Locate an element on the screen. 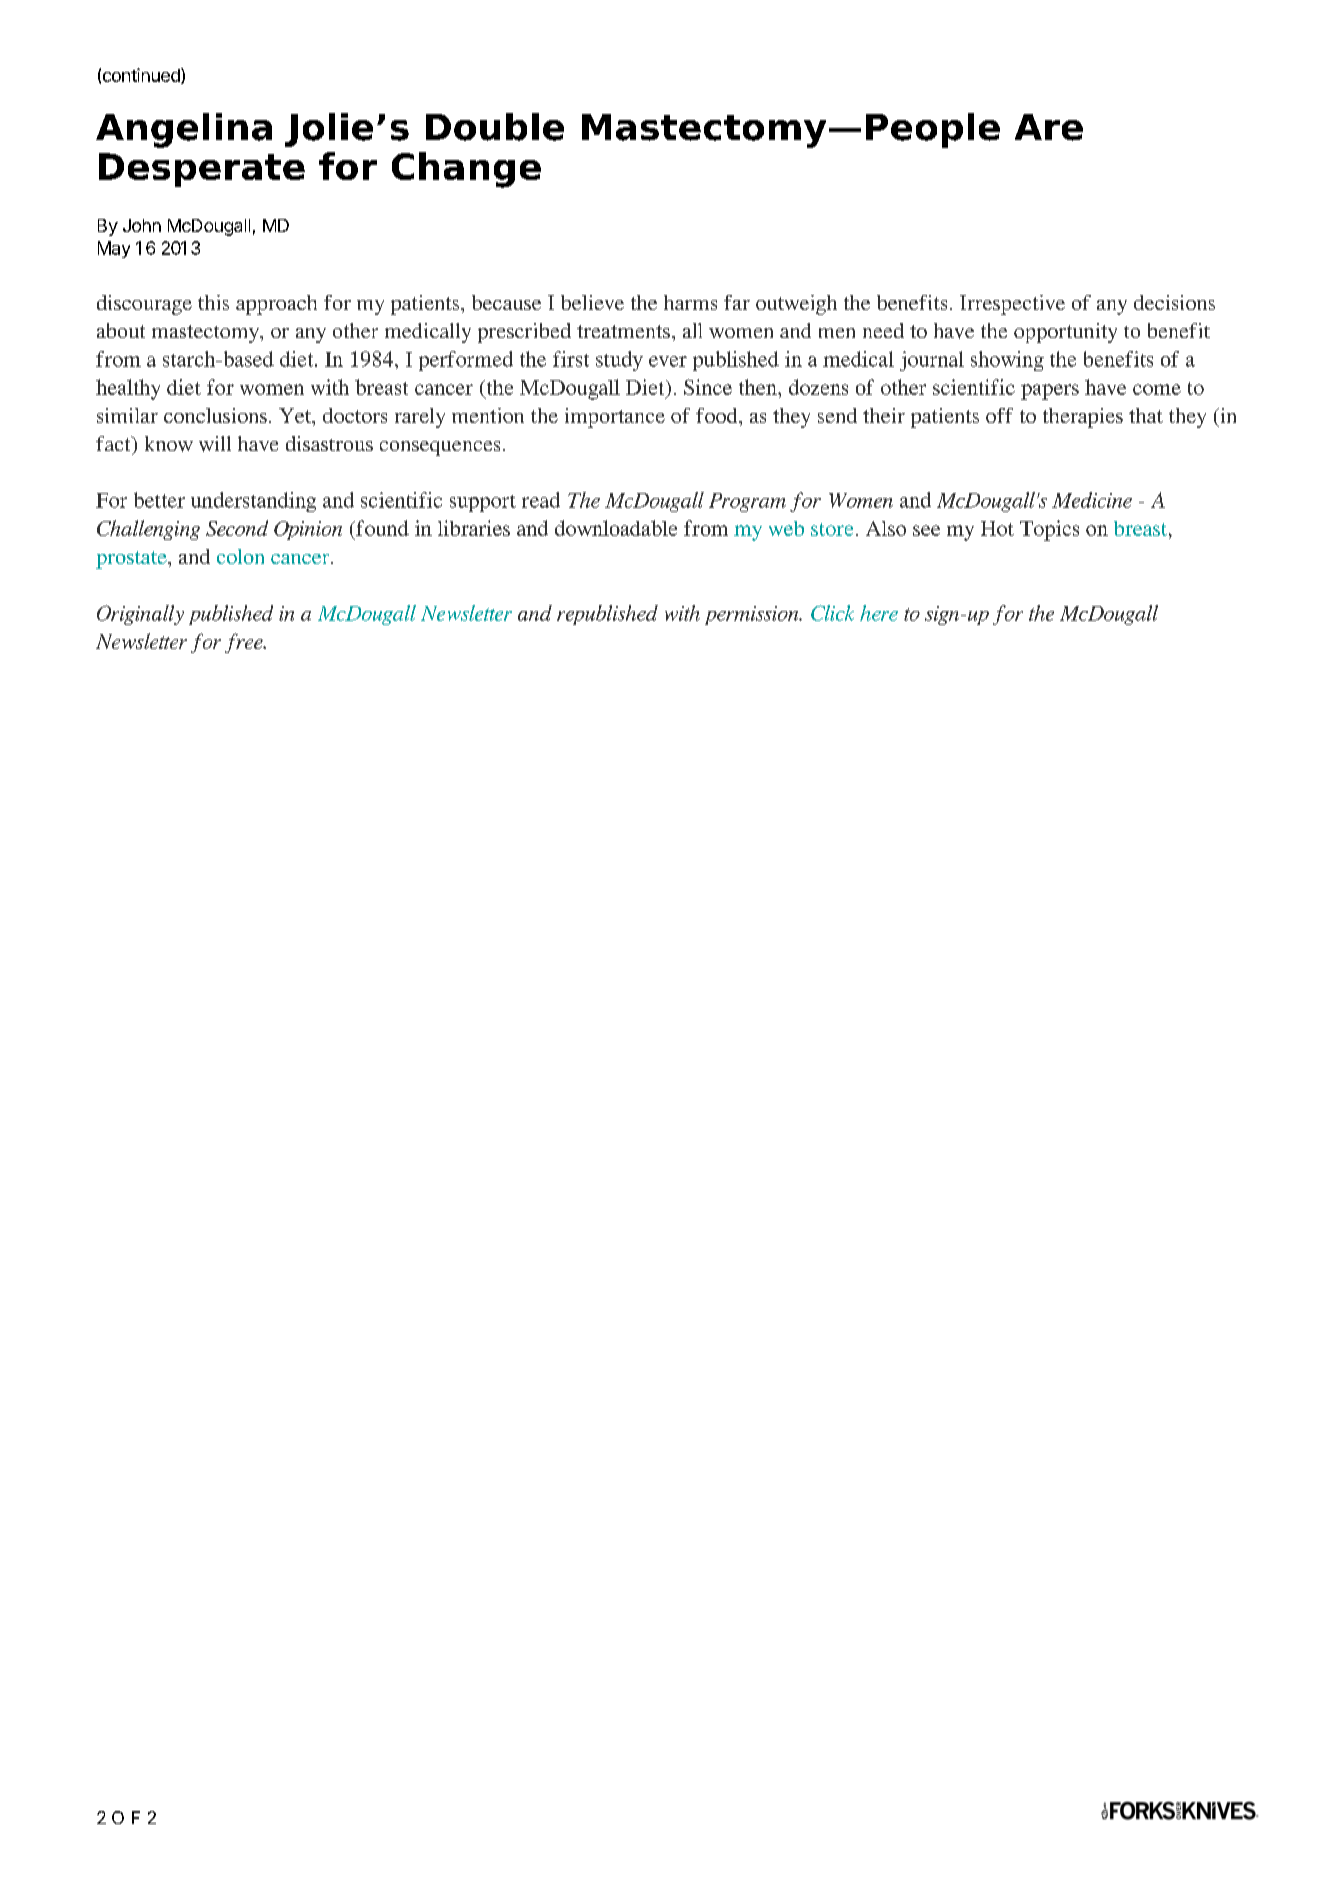 The width and height of the screenshot is (1344, 1901). Angelina is located at coordinates (184, 130).
